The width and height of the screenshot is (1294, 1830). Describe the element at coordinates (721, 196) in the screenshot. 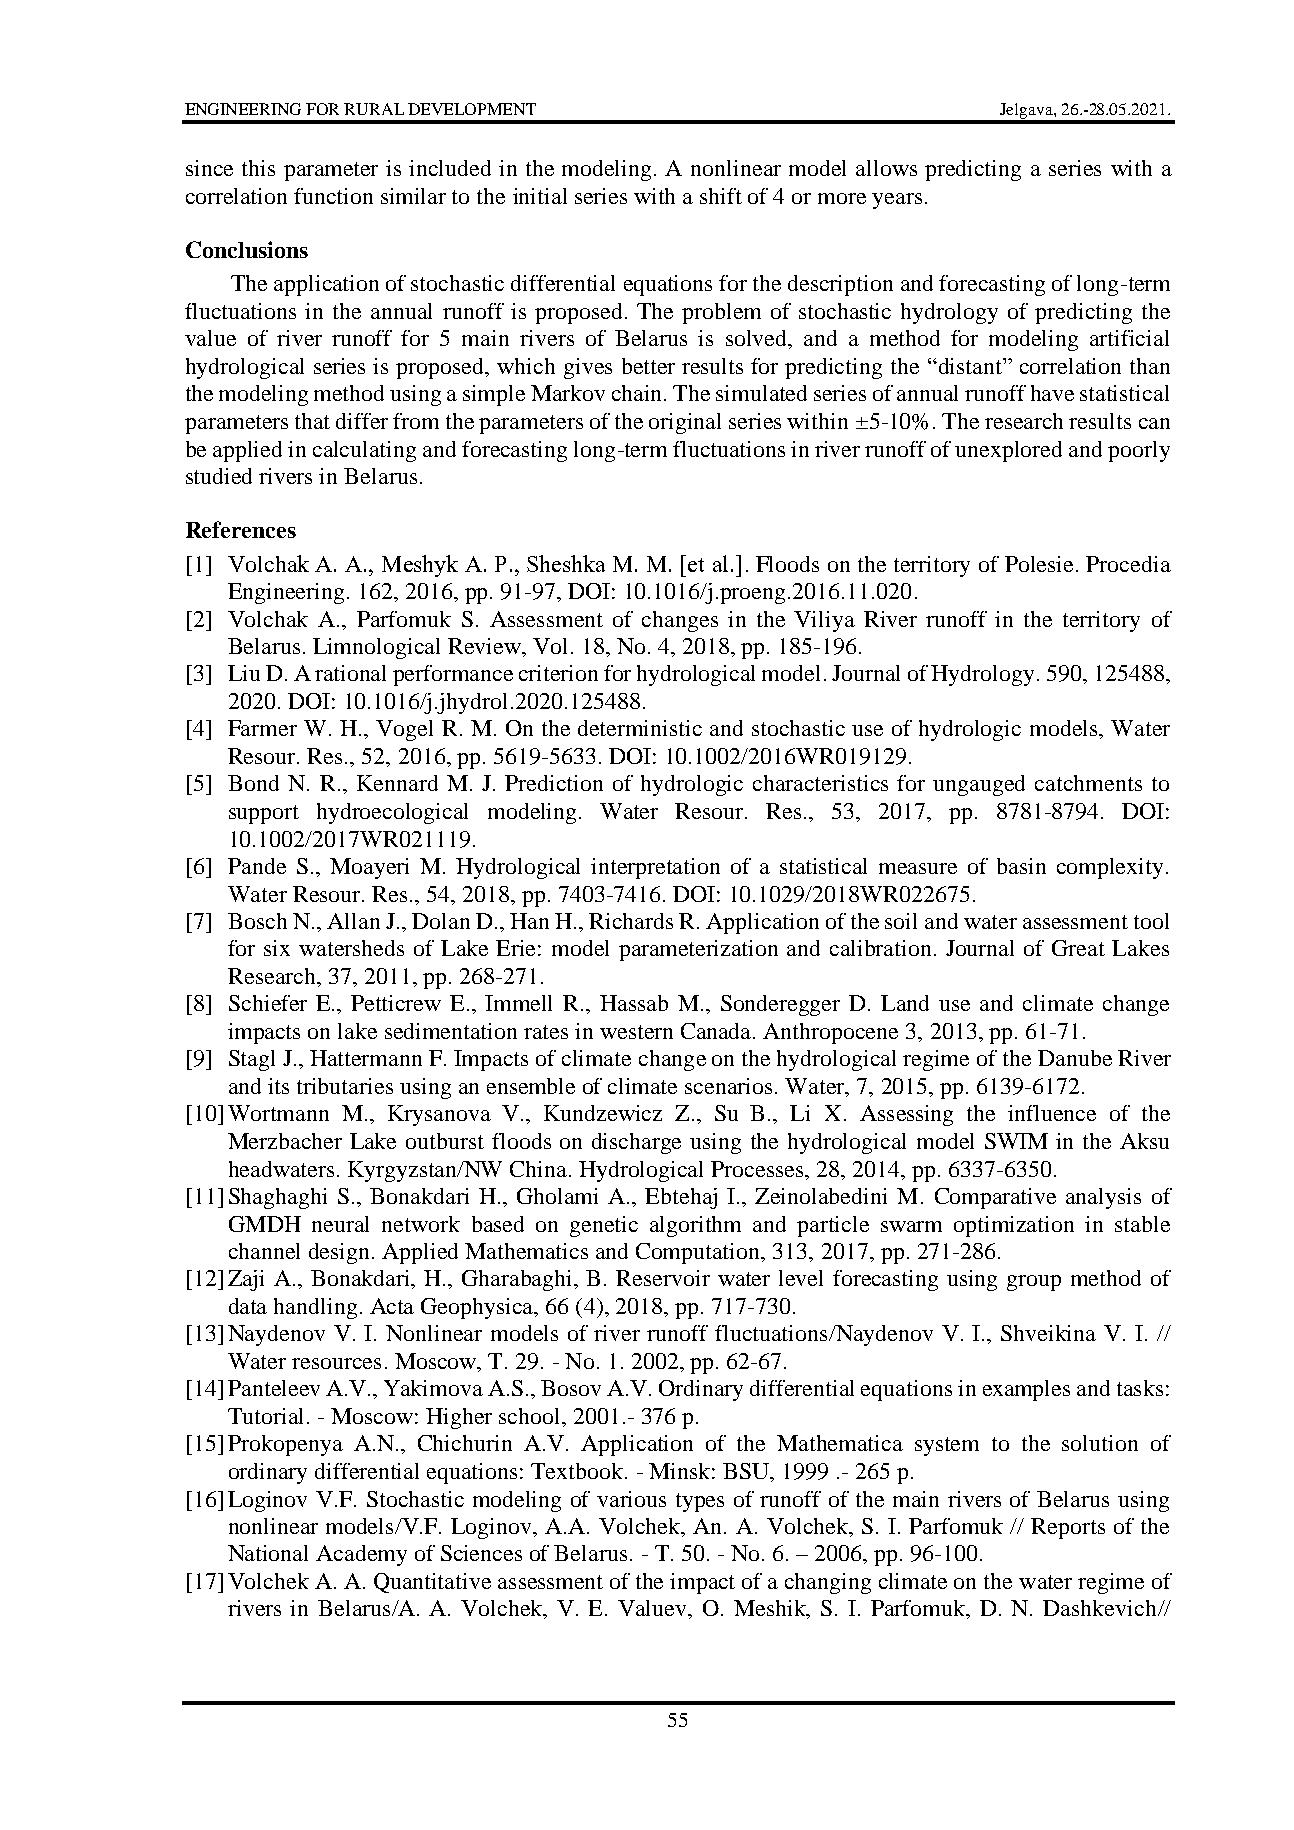

I see `shift` at that location.
